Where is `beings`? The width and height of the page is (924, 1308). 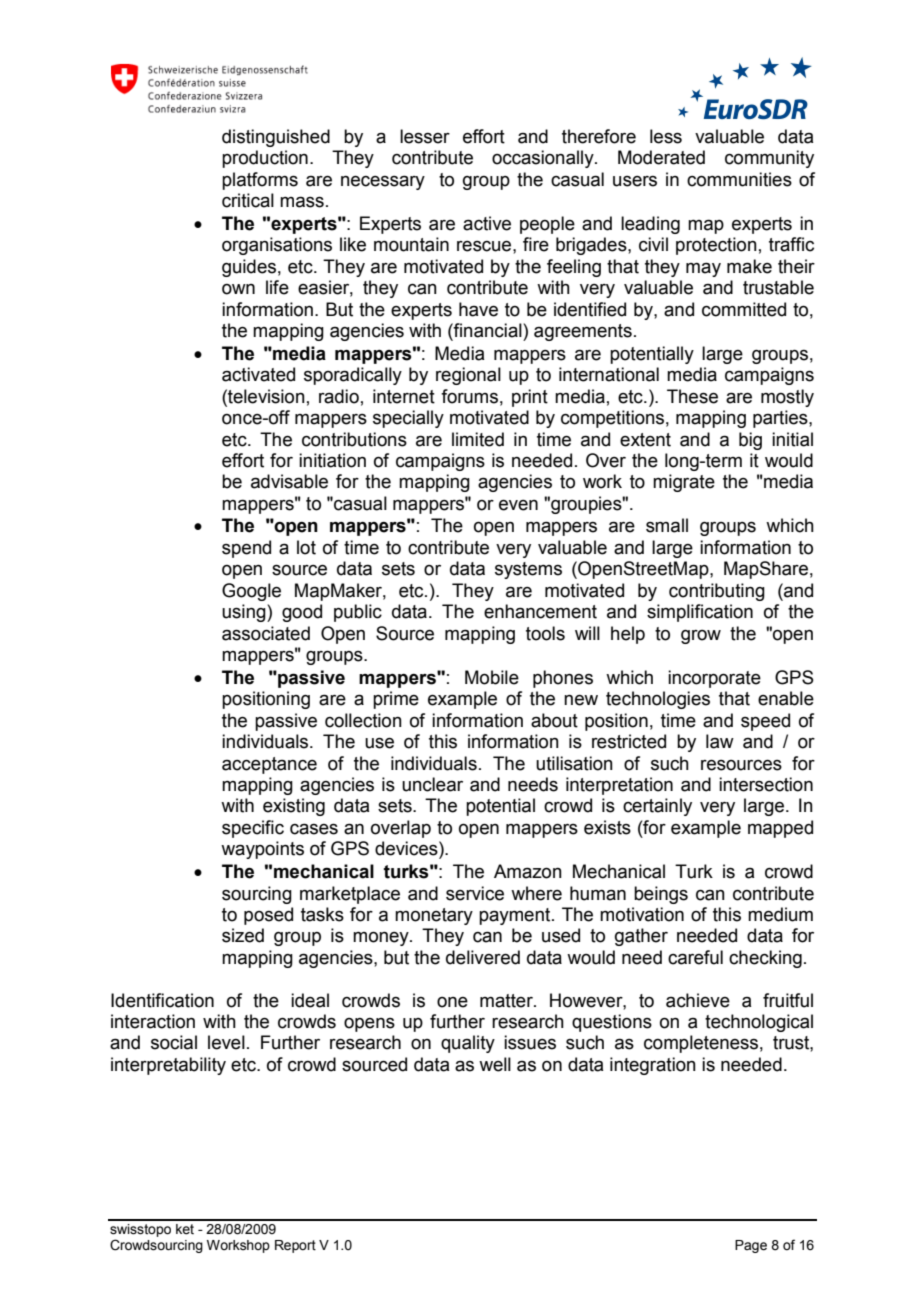 beings is located at coordinates (661, 895).
